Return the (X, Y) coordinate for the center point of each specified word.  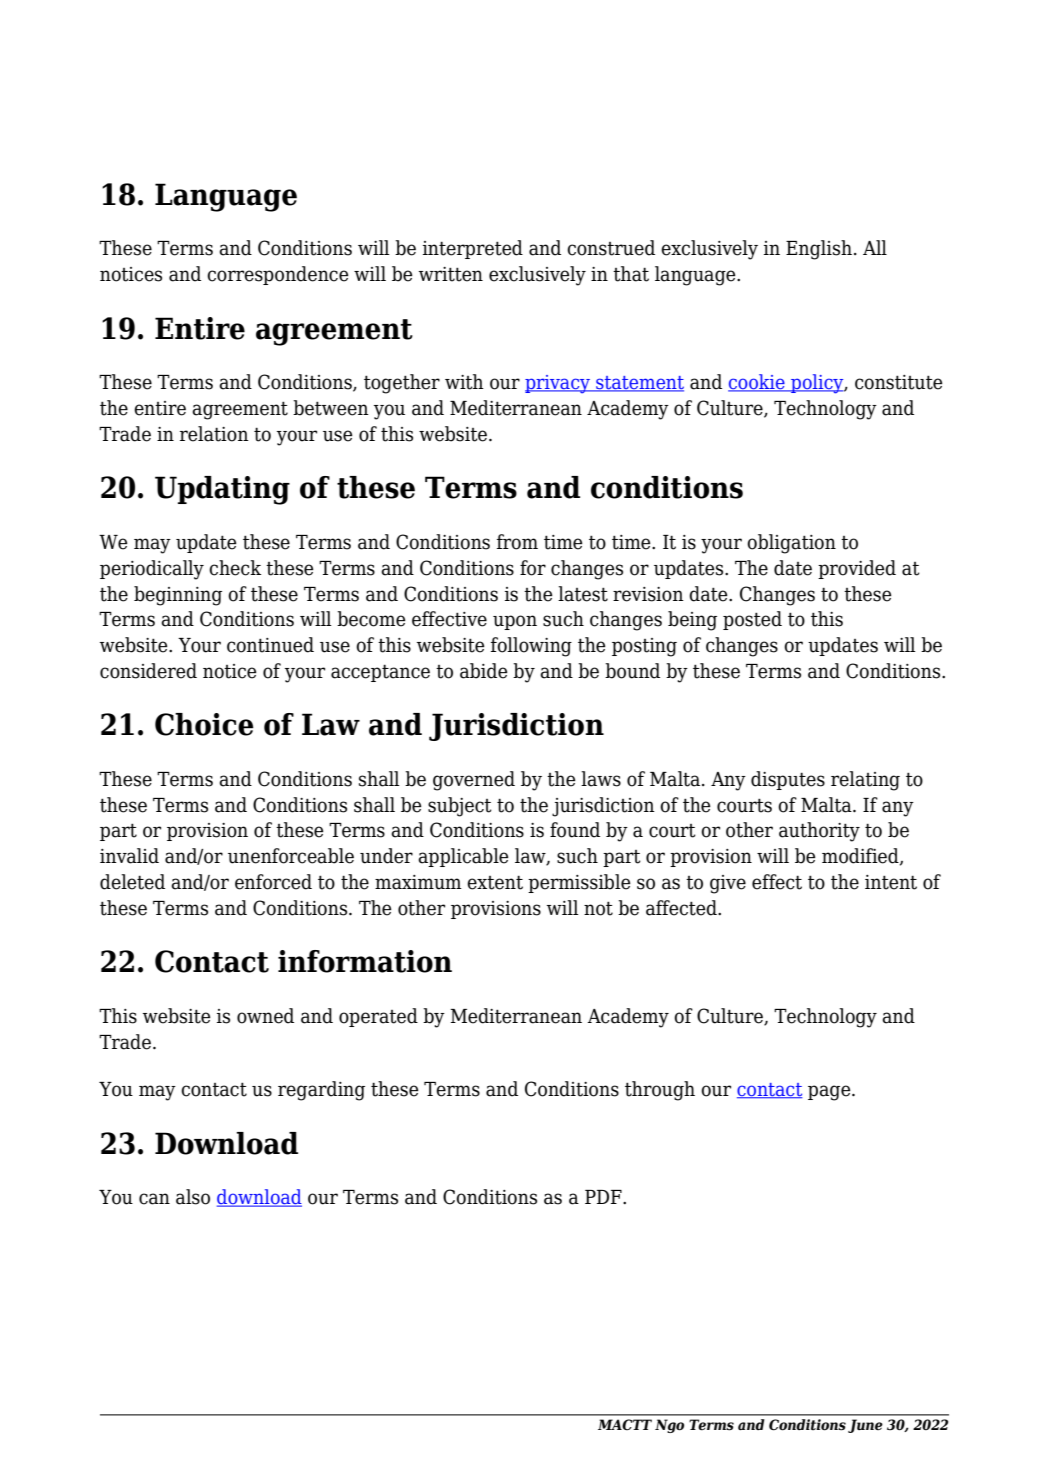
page (830, 1093)
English (819, 250)
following (531, 647)
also (193, 1197)
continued (270, 645)
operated (378, 1017)
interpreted (473, 249)
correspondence (278, 275)
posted (752, 620)
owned (265, 1016)
